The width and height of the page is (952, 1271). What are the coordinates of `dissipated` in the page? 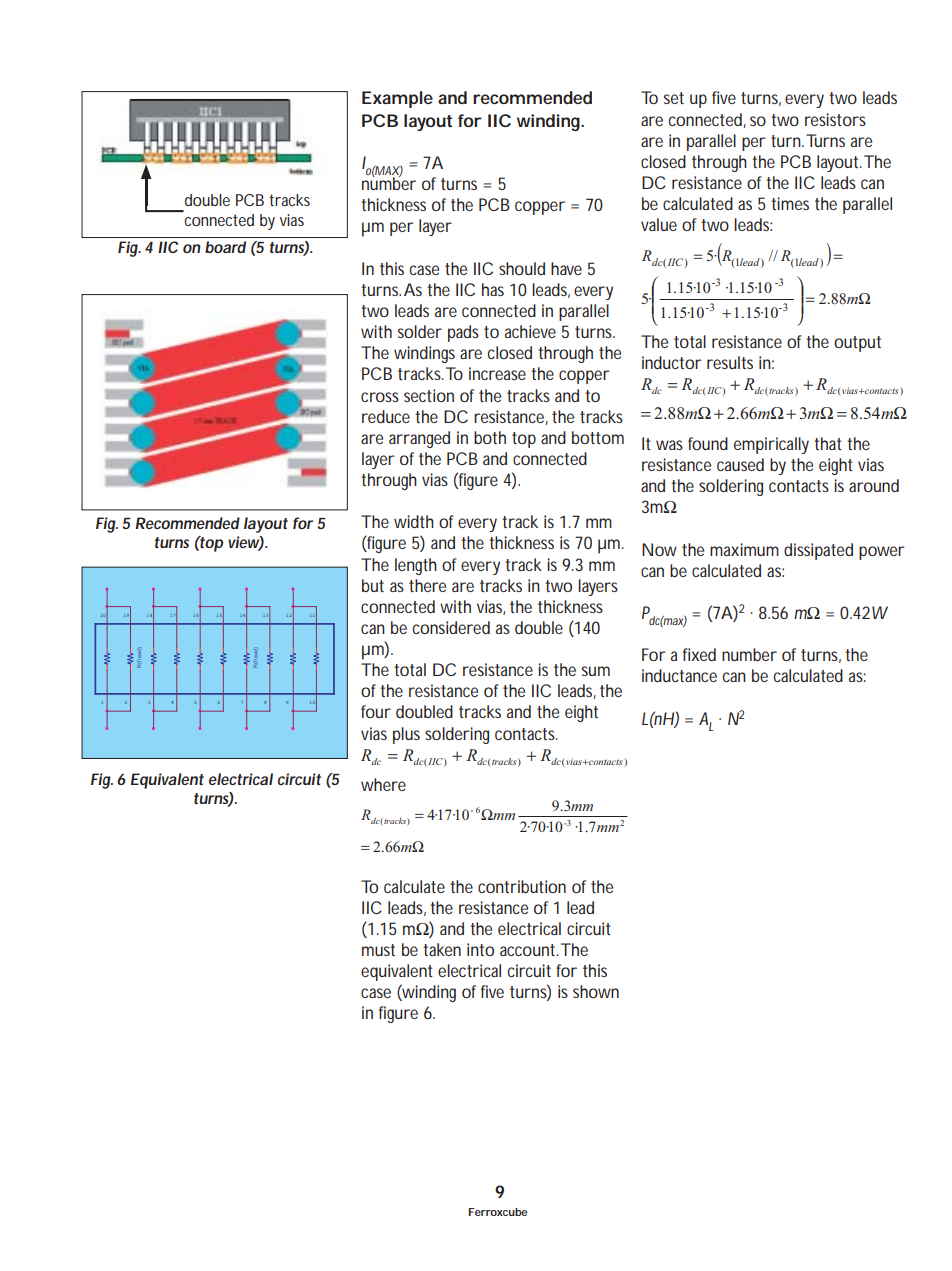 It's located at (818, 551).
